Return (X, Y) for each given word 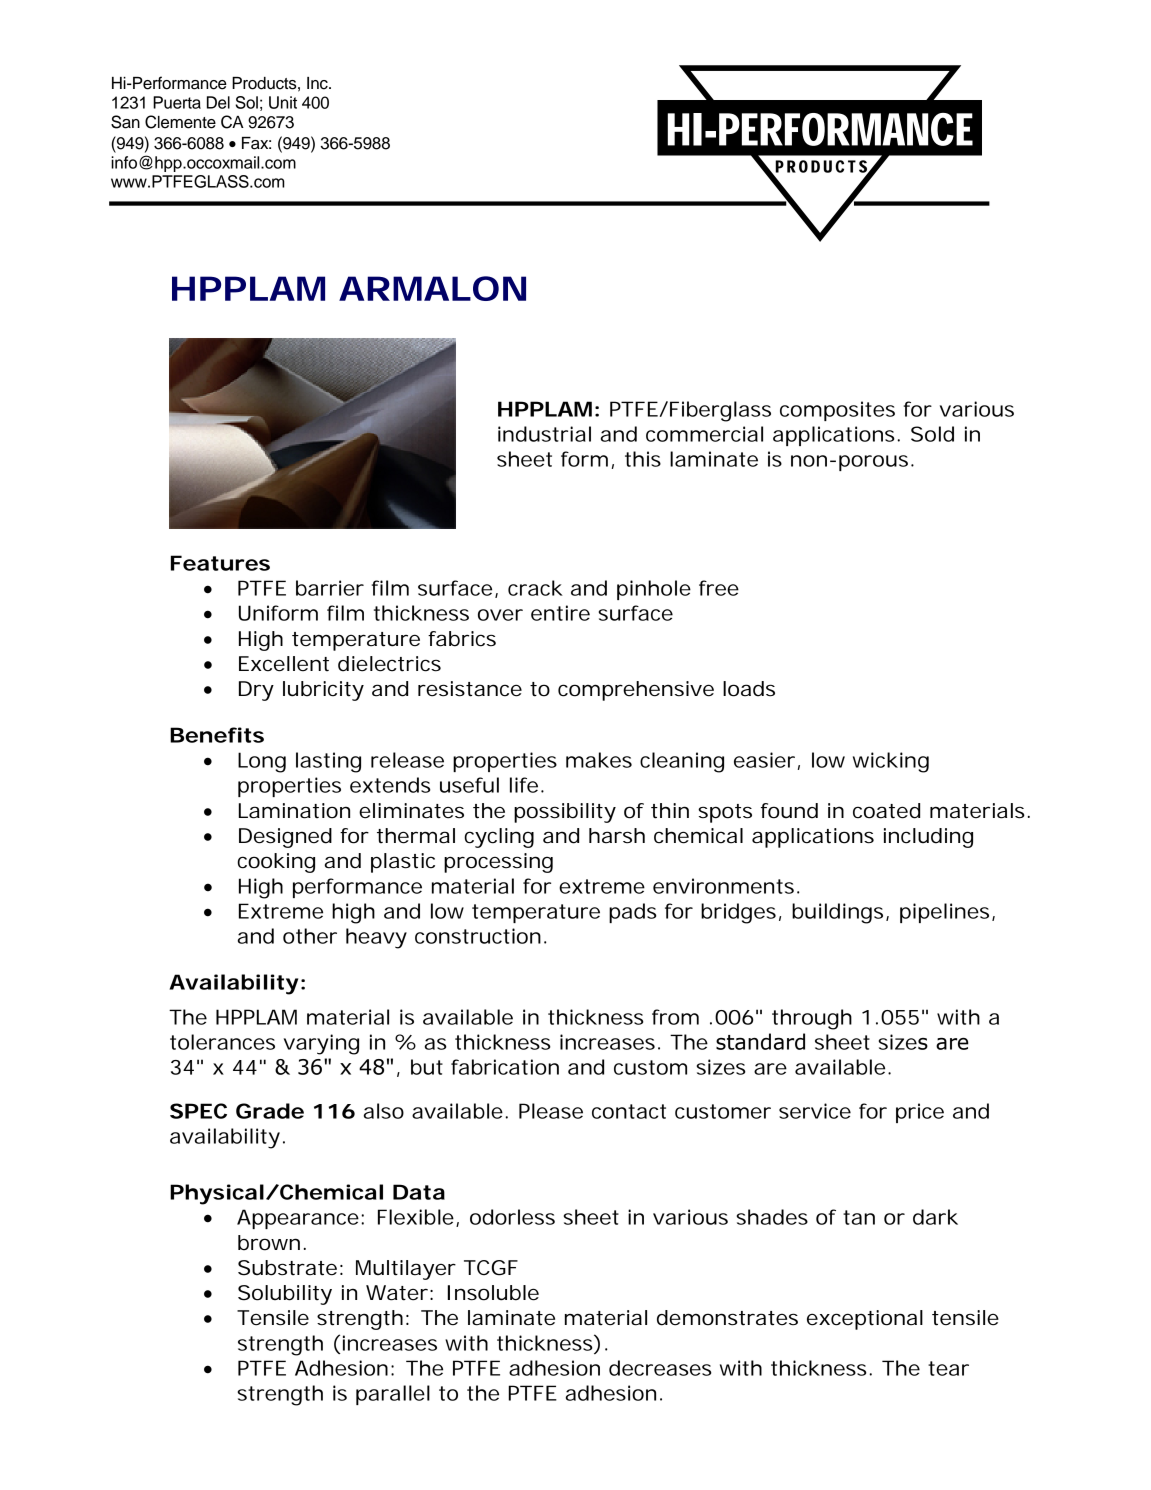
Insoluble (493, 1293)
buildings (837, 913)
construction (478, 936)
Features (220, 563)
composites (837, 411)
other (310, 936)
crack (535, 588)
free (719, 588)
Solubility (285, 1295)
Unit (283, 102)
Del (218, 102)
